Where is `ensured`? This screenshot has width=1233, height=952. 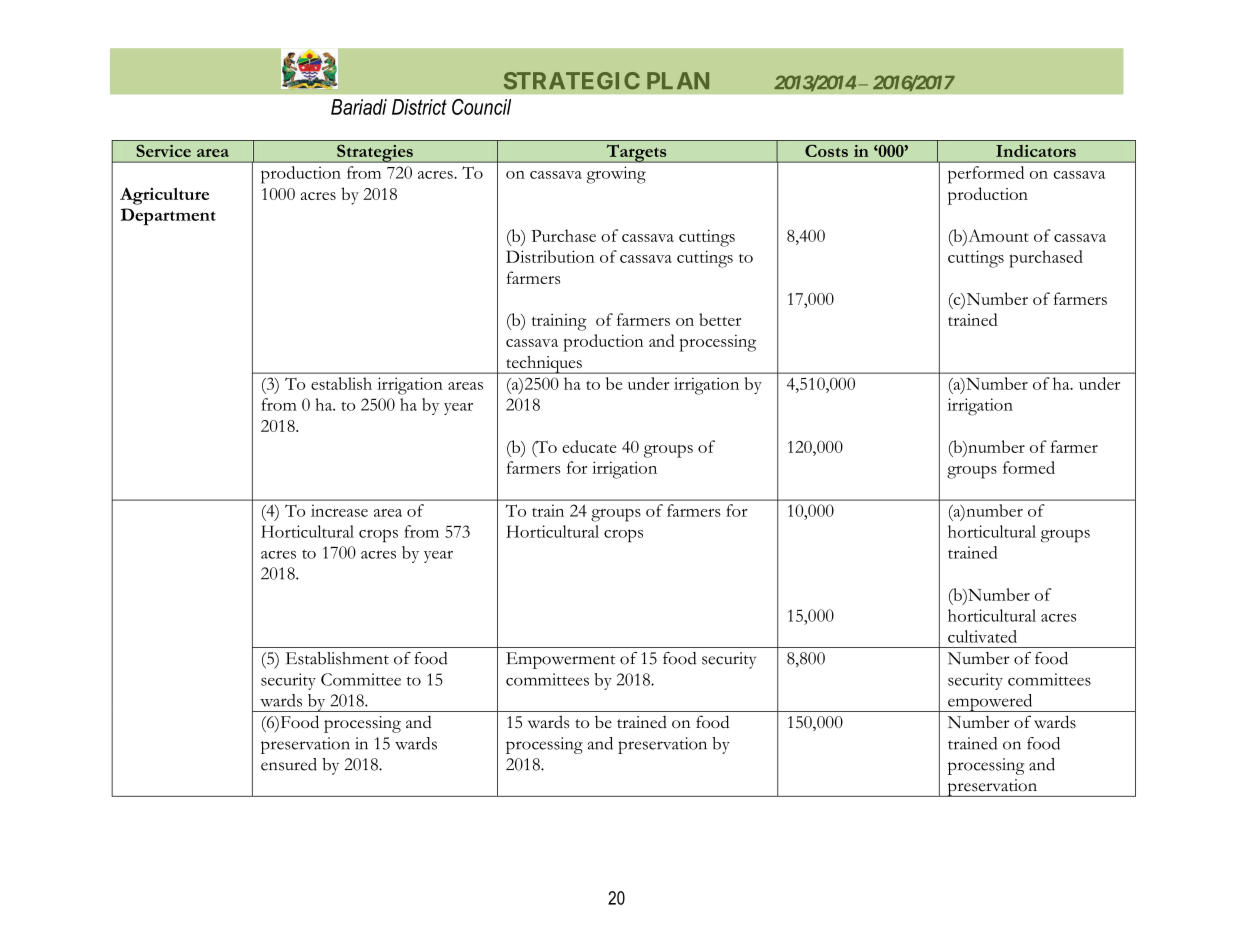 ensured is located at coordinates (289, 764).
